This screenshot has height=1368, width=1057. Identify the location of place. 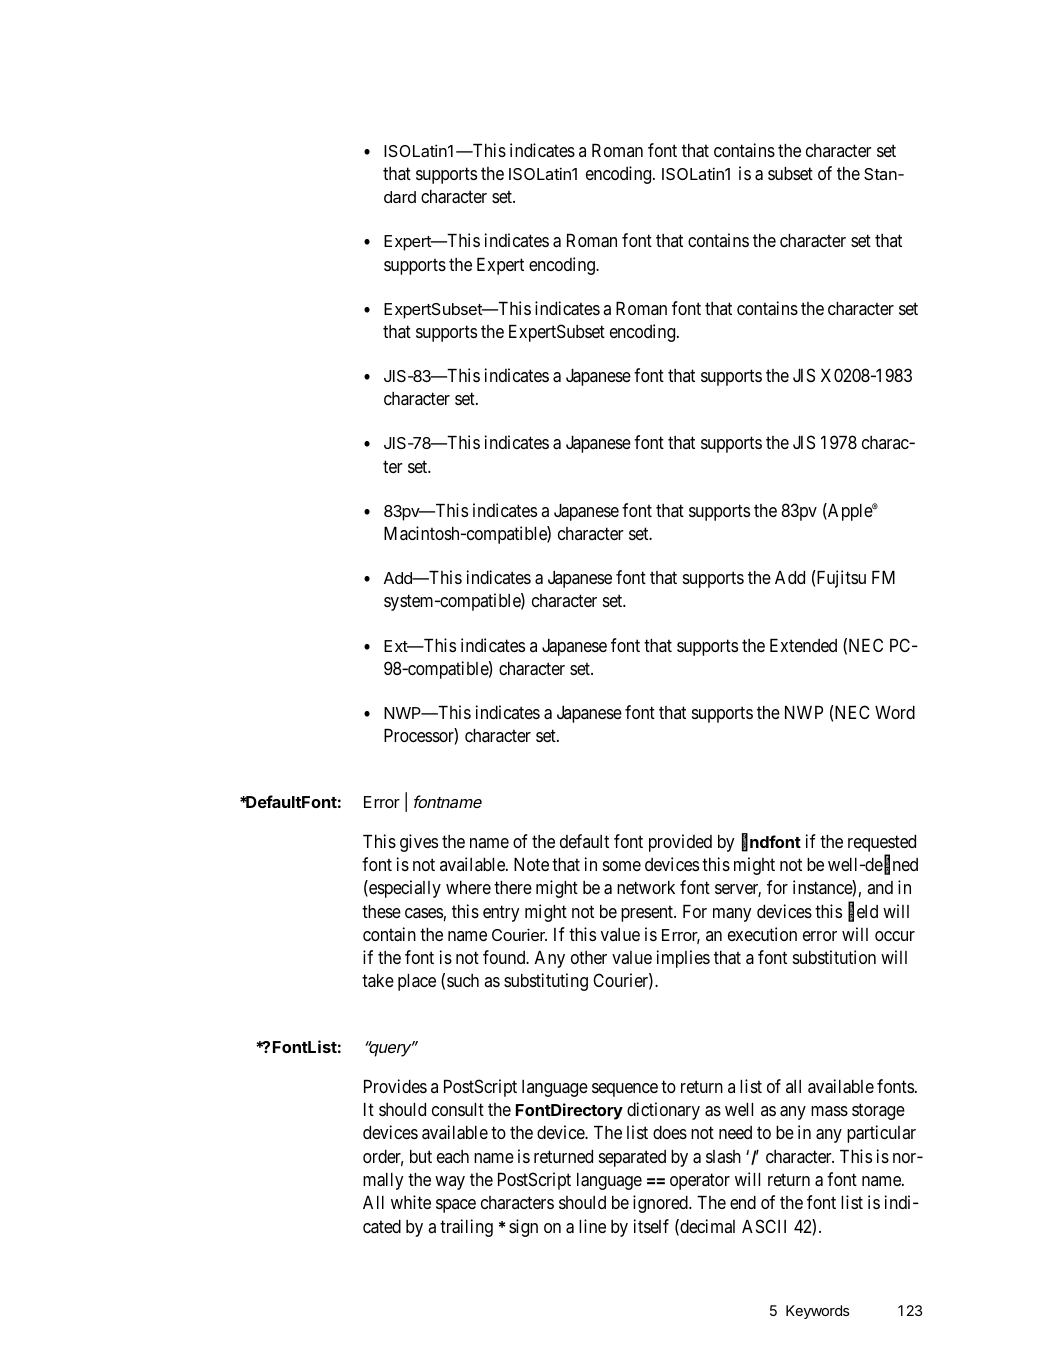
(417, 982).
